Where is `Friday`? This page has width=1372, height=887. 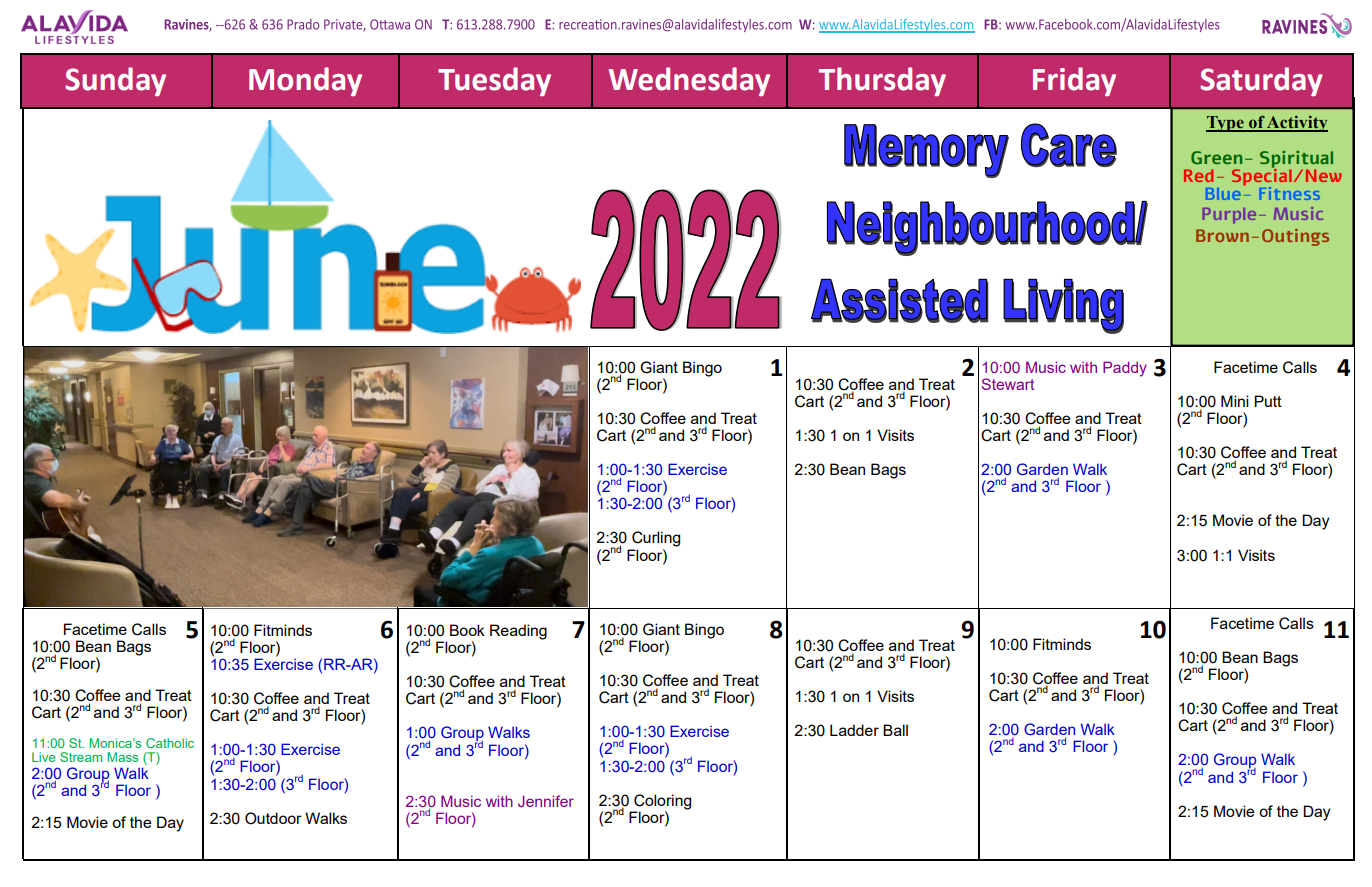
Friday is located at coordinates (1074, 81).
